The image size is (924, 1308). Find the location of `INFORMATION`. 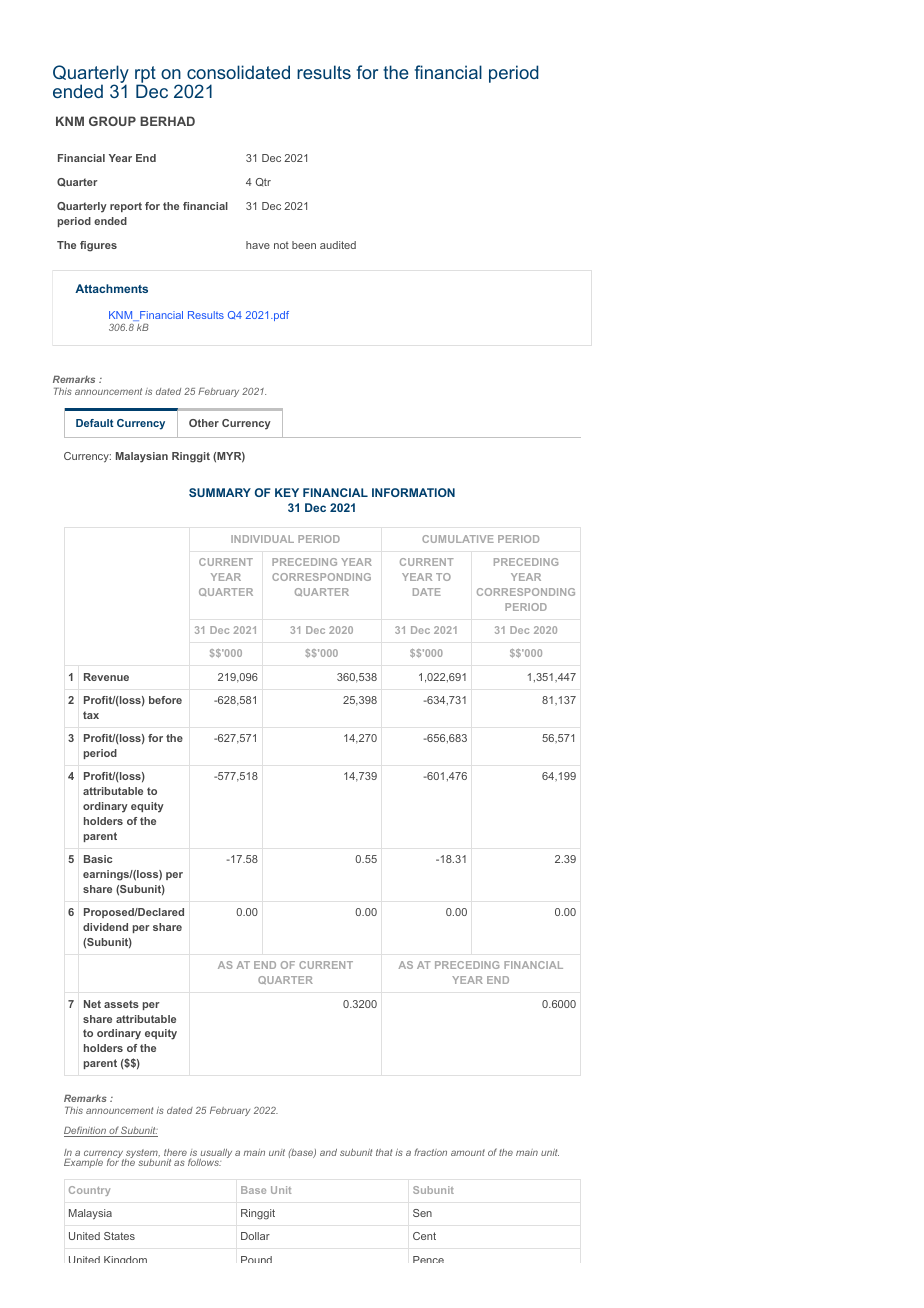

INFORMATION is located at coordinates (413, 492).
